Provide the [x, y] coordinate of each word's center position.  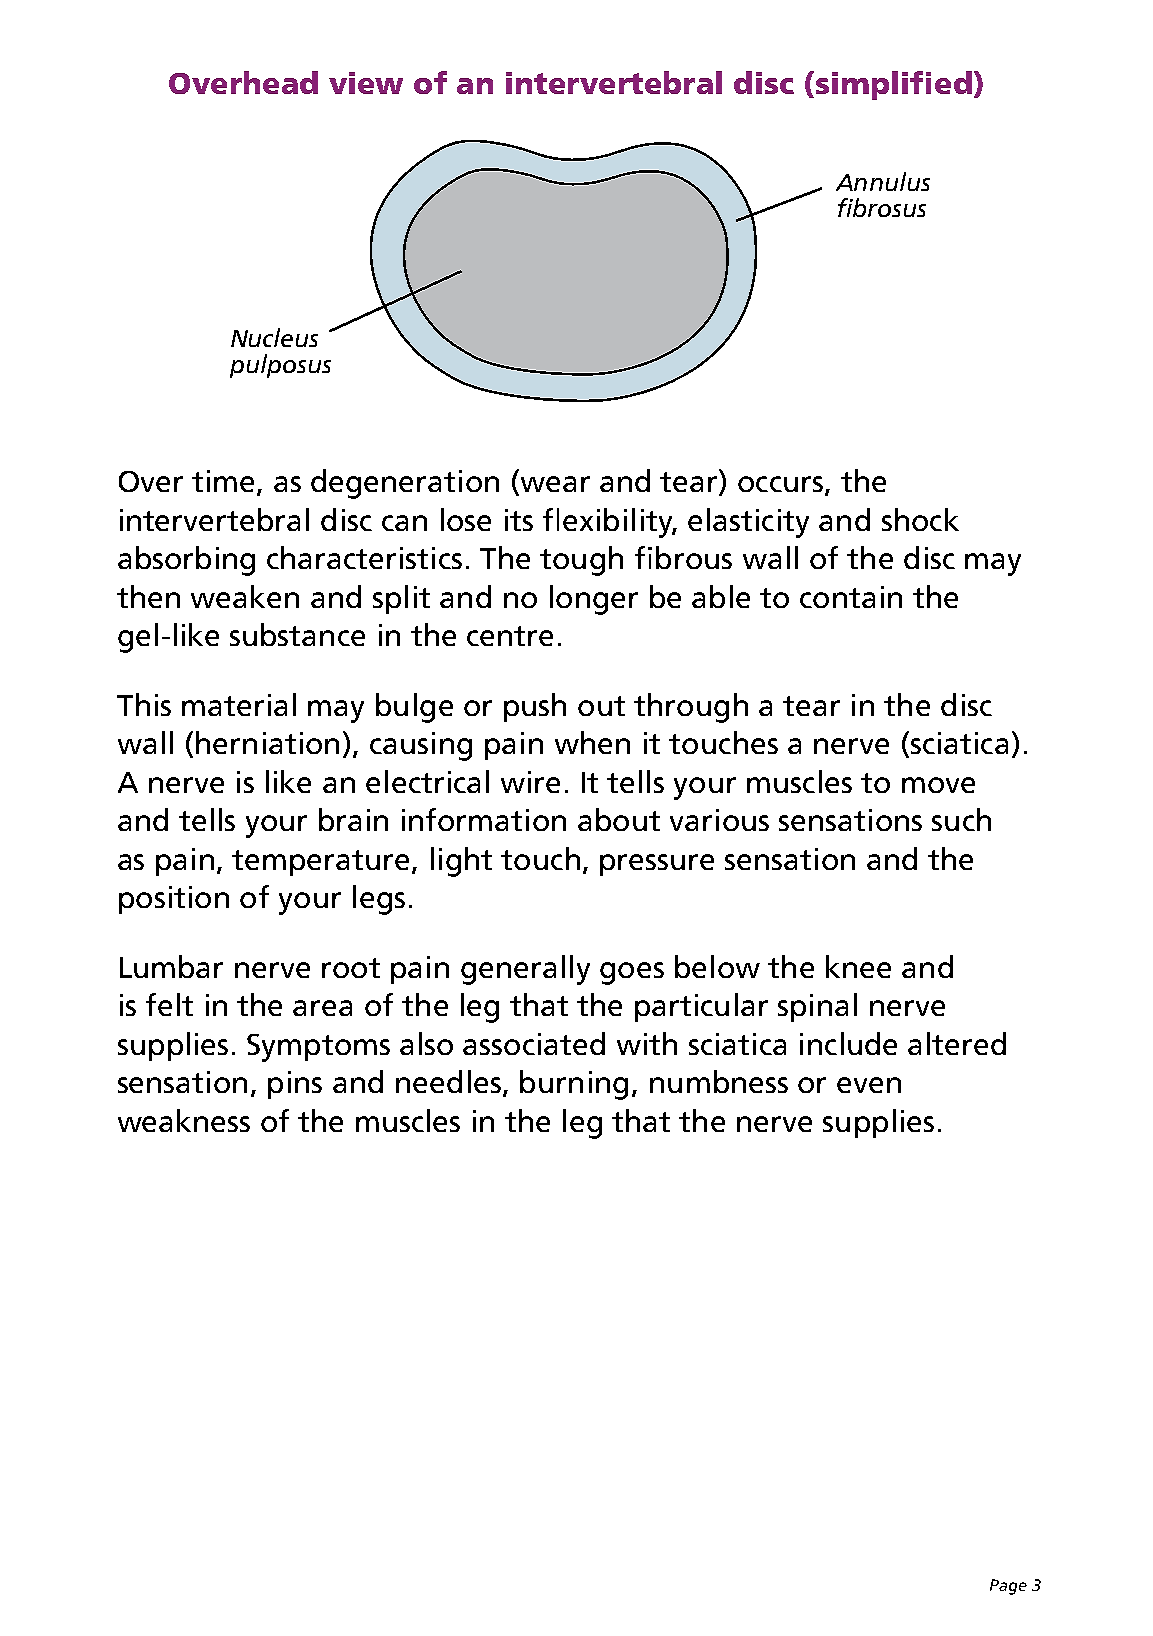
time [223, 481]
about [619, 819]
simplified [894, 85]
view [366, 83]
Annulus [883, 181]
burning [574, 1085]
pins [295, 1085]
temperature [320, 863]
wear [554, 485]
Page [1008, 1587]
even [869, 1085]
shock [920, 519]
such [961, 819]
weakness [184, 1120]
